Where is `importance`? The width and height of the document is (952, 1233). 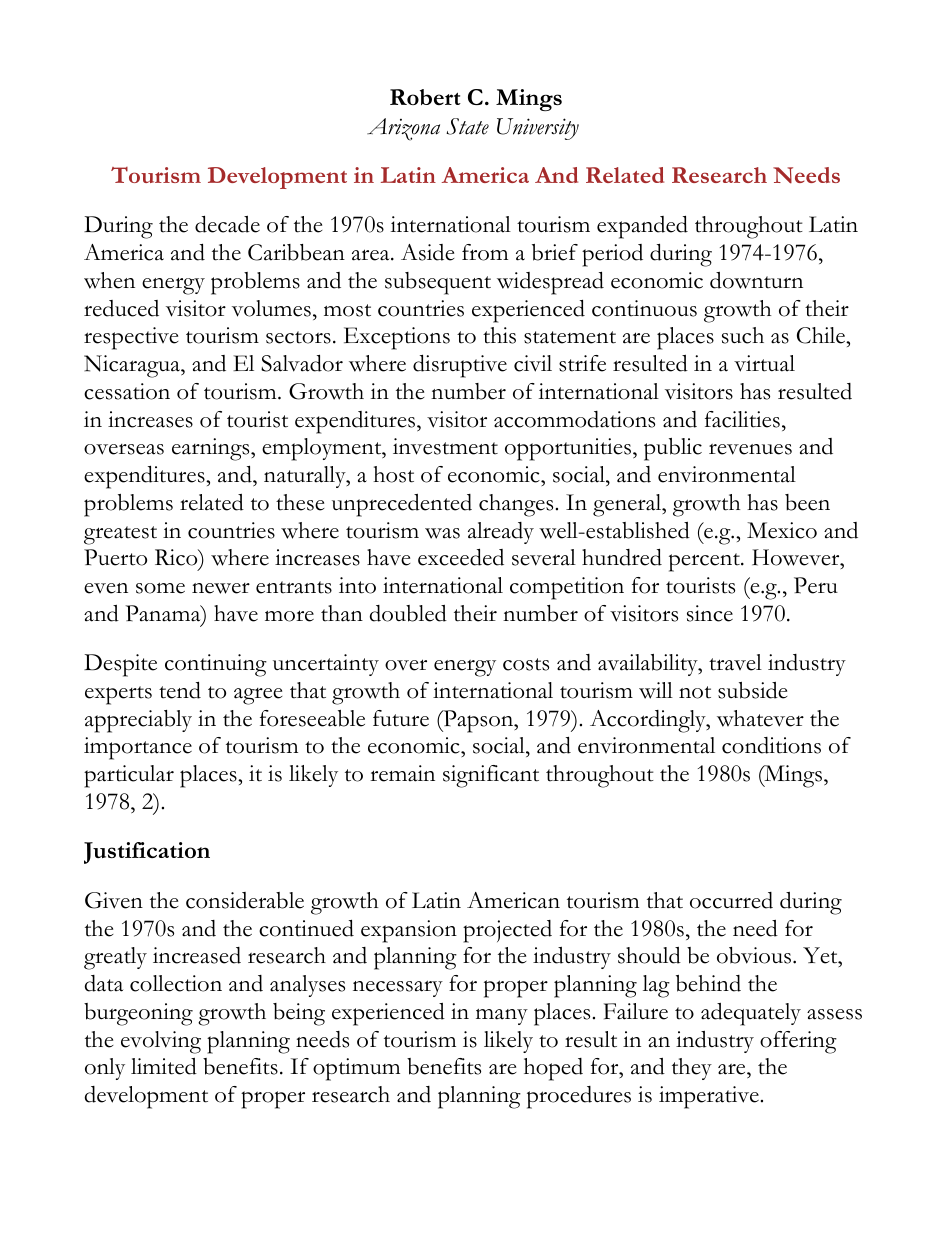 importance is located at coordinates (138, 748).
